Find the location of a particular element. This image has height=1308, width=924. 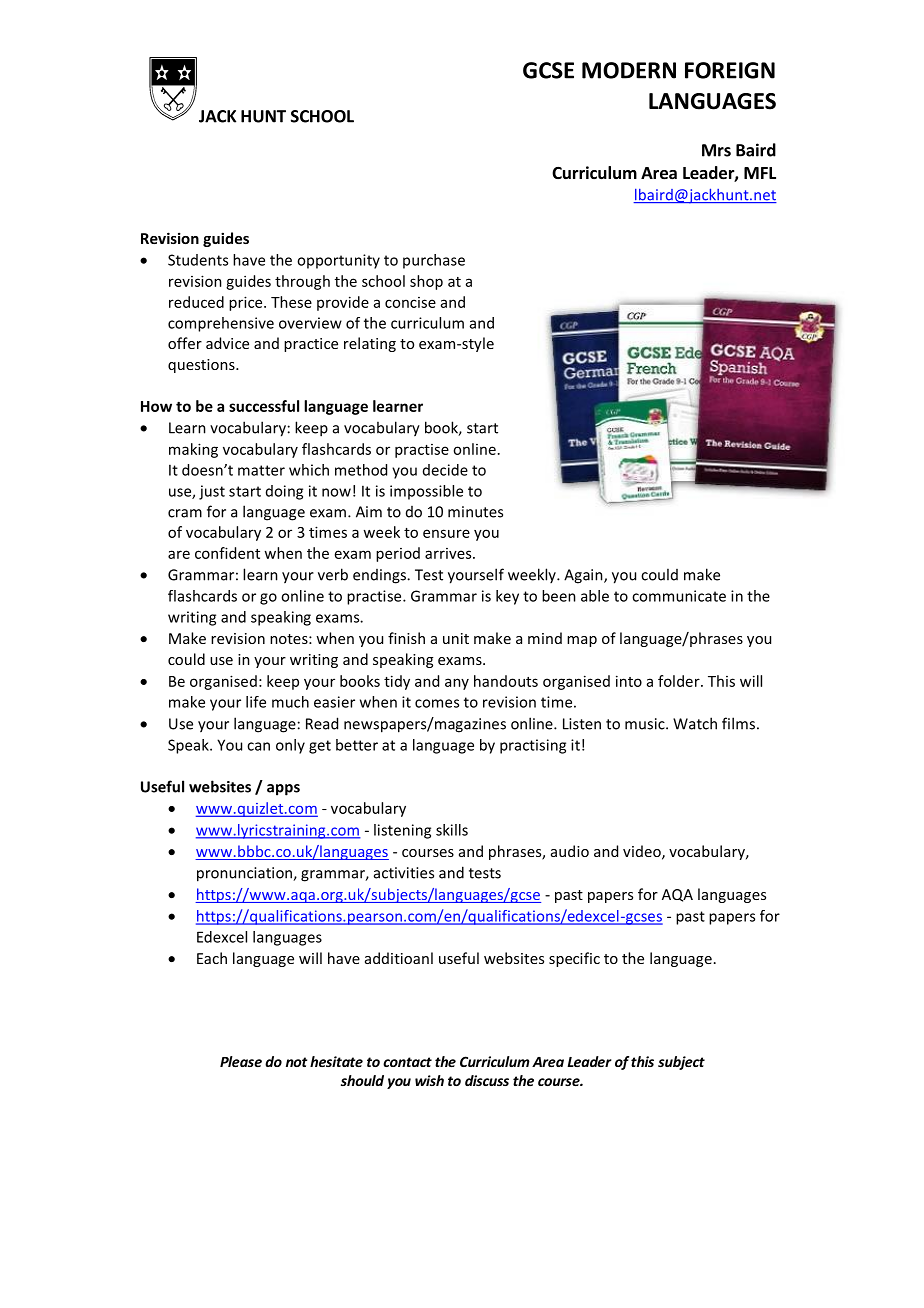

wish is located at coordinates (429, 1080).
